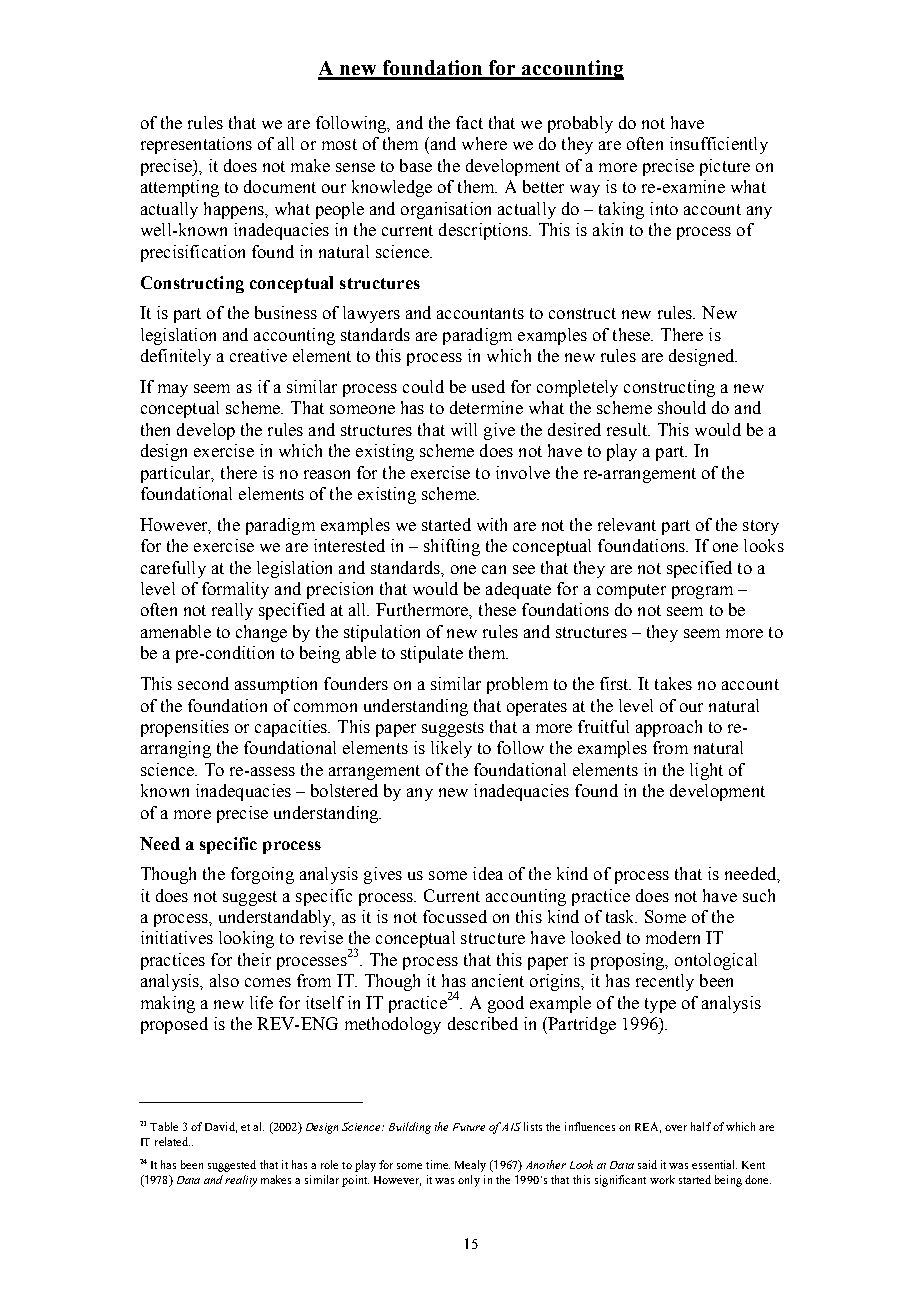 The height and width of the screenshot is (1308, 924). Describe the element at coordinates (261, 633) in the screenshot. I see `change` at that location.
